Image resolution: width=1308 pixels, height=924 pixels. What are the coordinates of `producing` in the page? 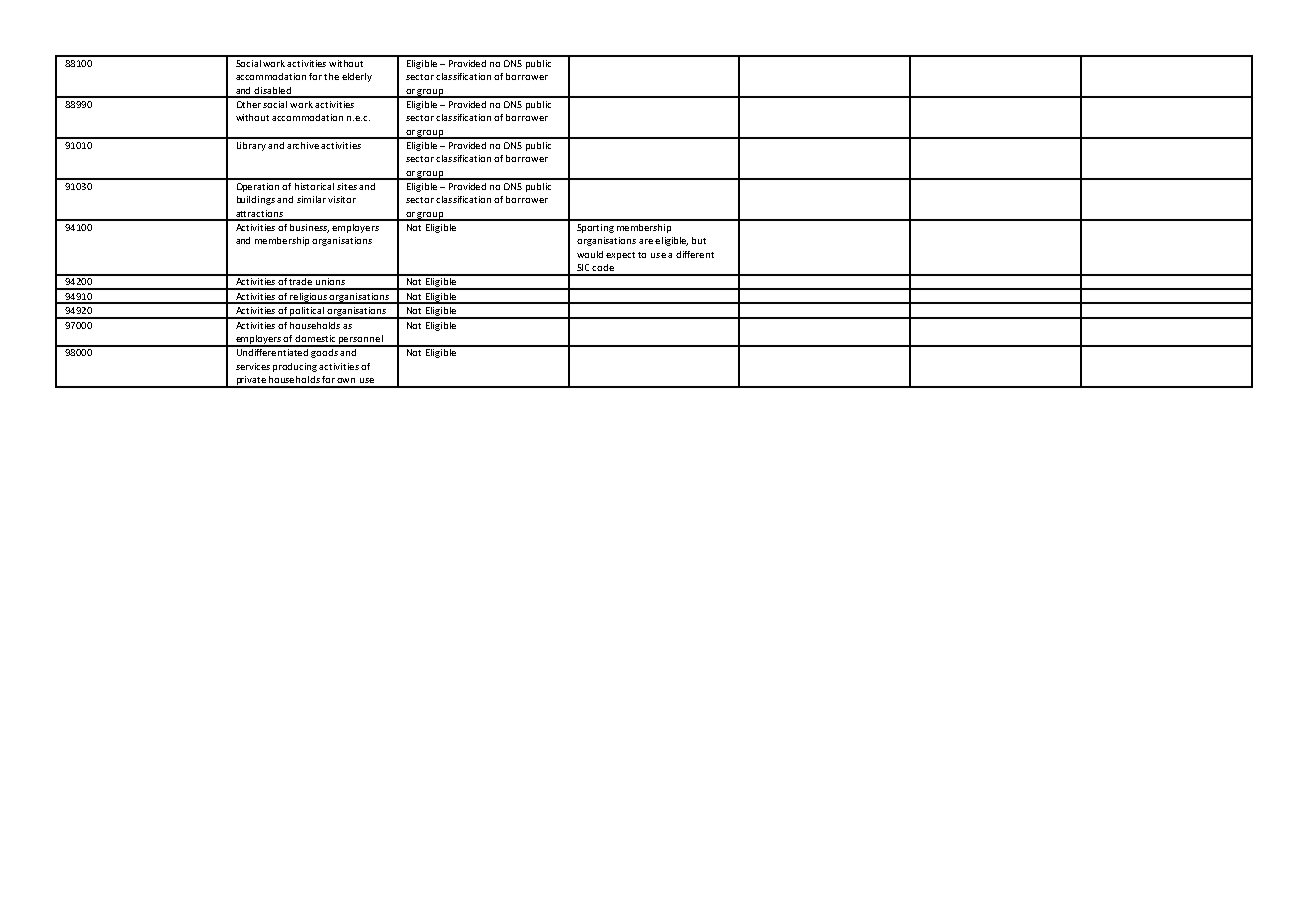 It's located at (295, 367).
